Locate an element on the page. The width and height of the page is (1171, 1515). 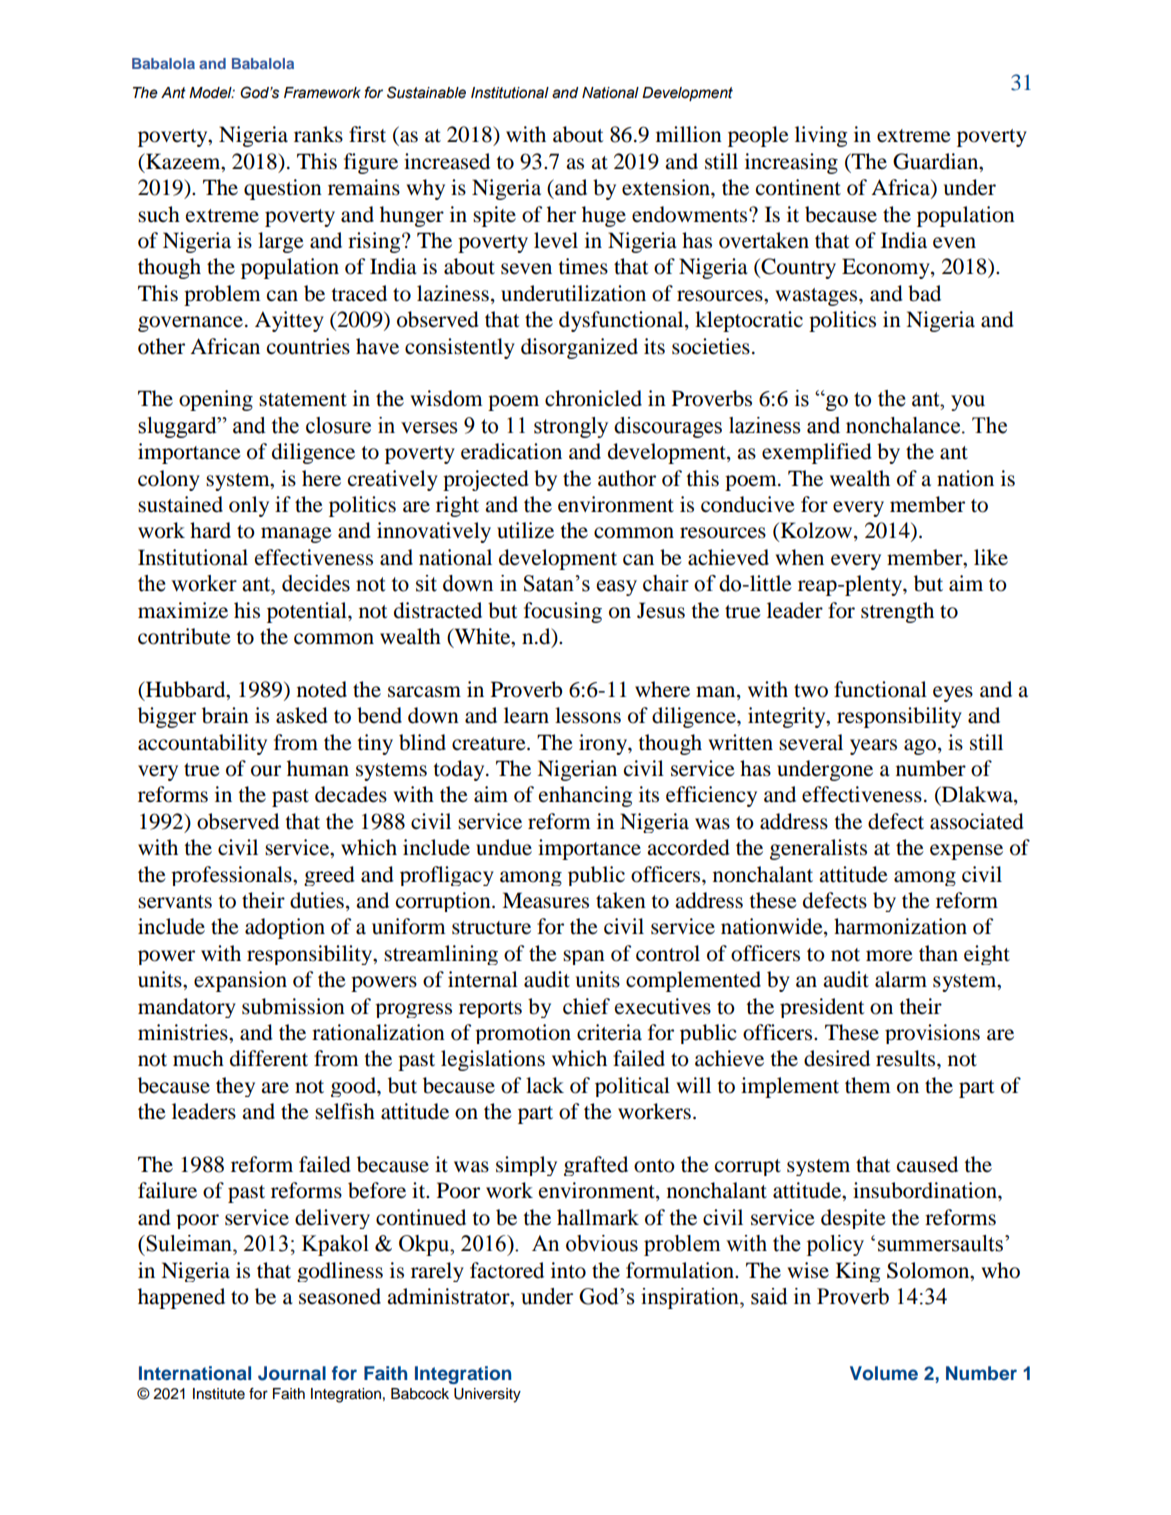
Guardian is located at coordinates (937, 162).
